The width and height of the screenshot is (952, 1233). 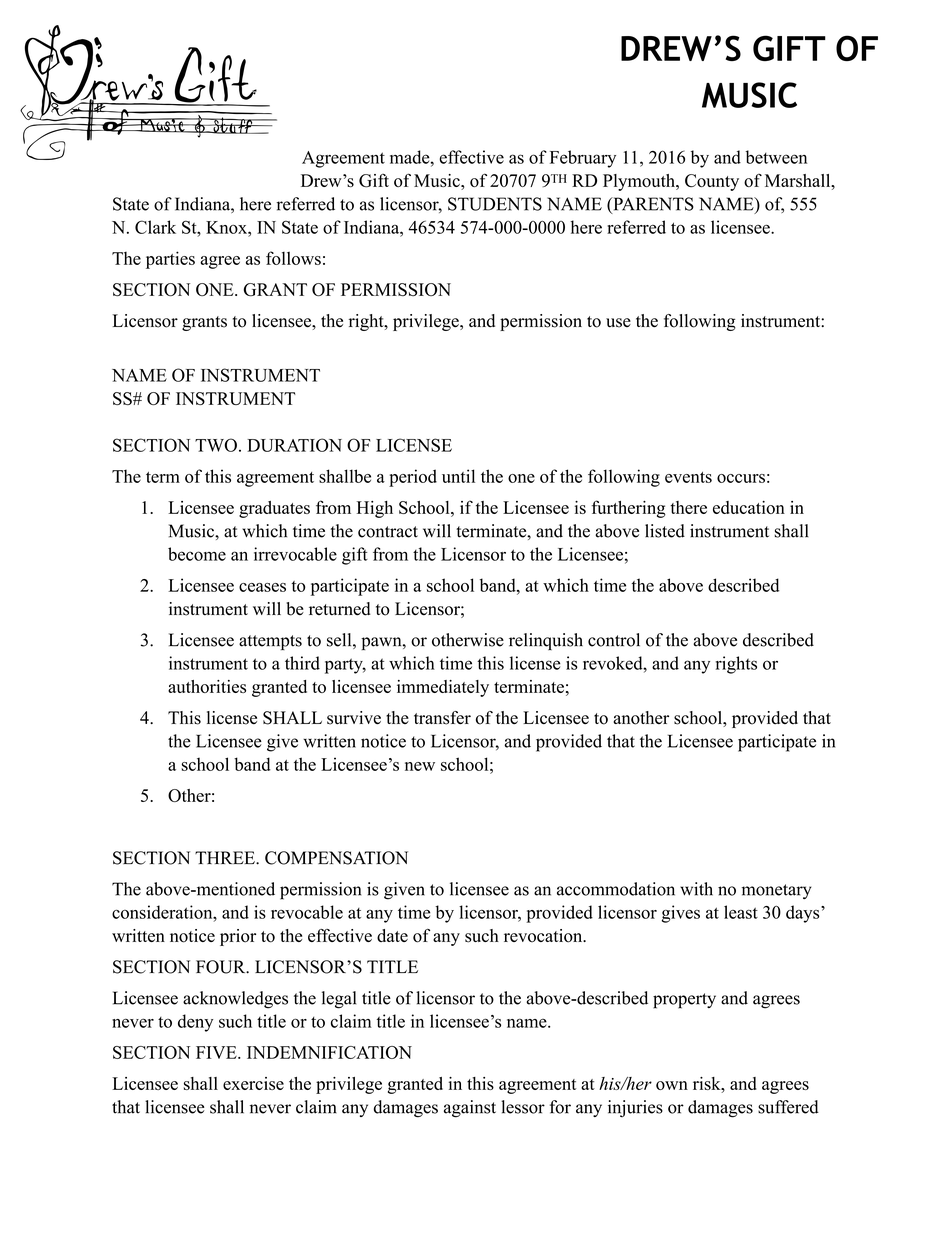 I want to click on exercise, so click(x=253, y=1083).
